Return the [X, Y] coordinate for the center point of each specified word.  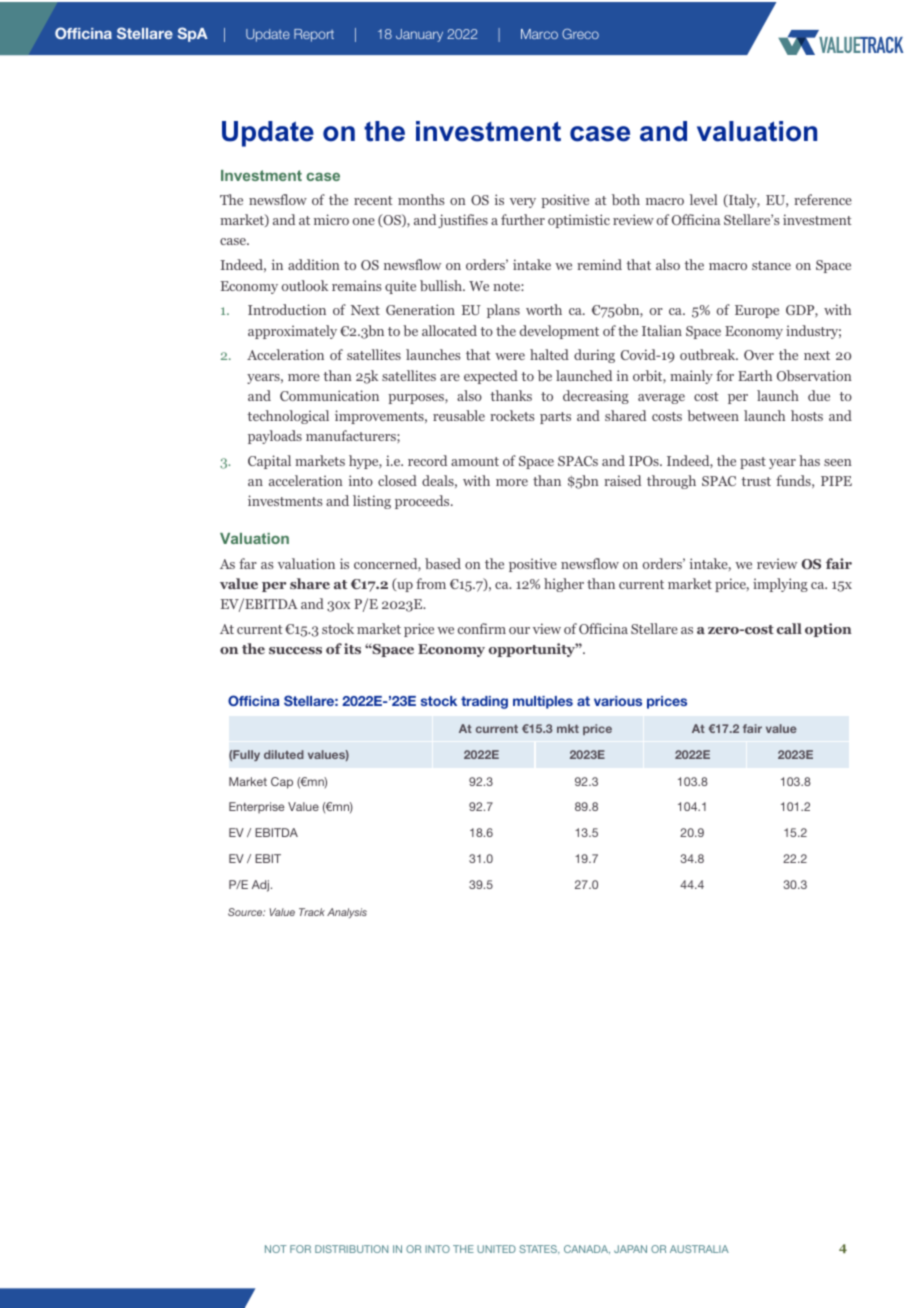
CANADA [587, 1249]
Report [314, 35]
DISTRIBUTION [351, 1249]
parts [555, 418]
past [753, 463]
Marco [539, 34]
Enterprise [257, 808]
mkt [568, 728]
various [618, 701]
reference [823, 199]
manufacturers [352, 435]
